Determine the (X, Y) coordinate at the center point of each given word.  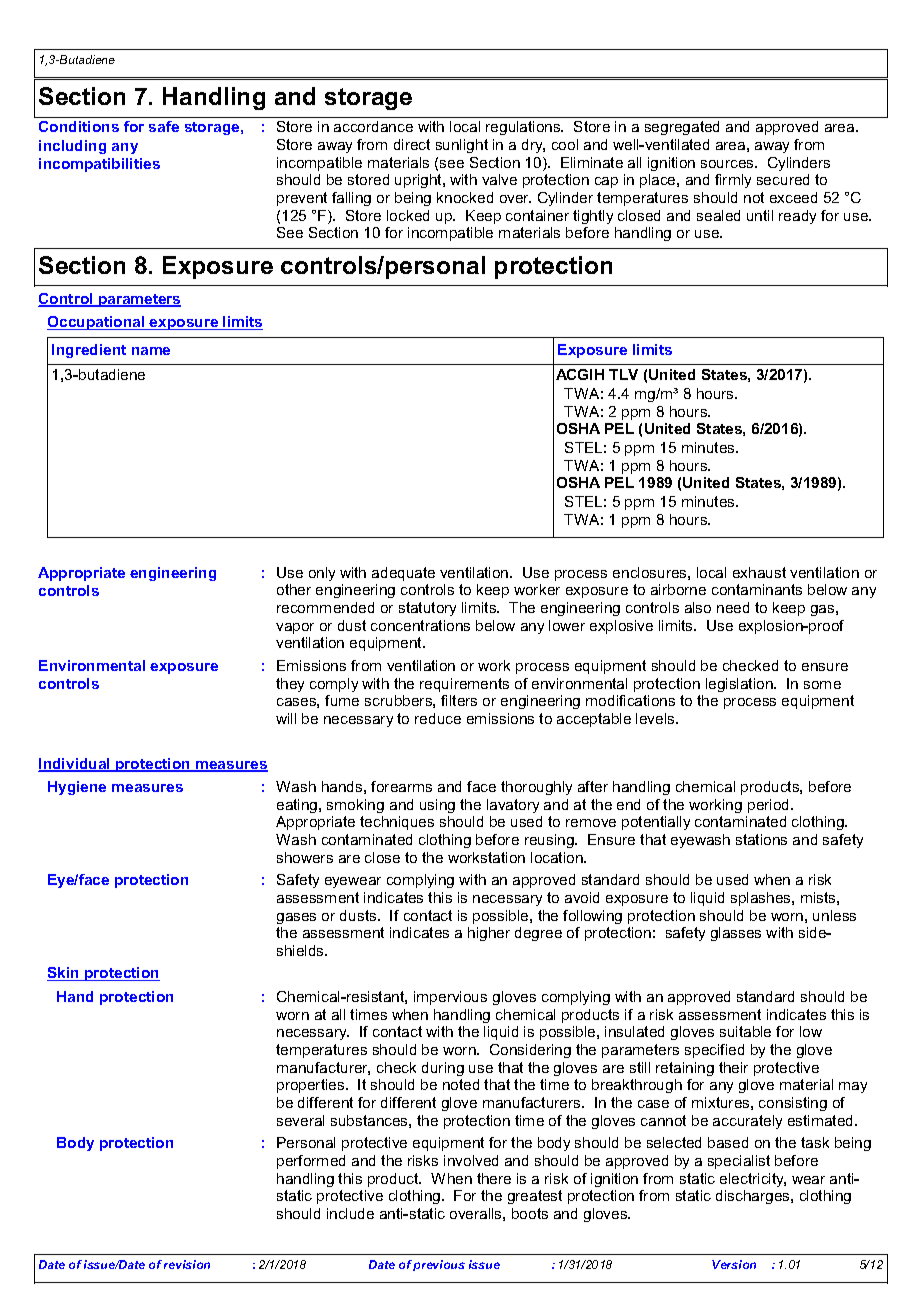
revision (187, 1264)
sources (728, 164)
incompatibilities (99, 165)
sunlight (462, 146)
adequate (403, 574)
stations (761, 839)
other (294, 589)
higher (489, 934)
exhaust (759, 572)
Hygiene (77, 788)
